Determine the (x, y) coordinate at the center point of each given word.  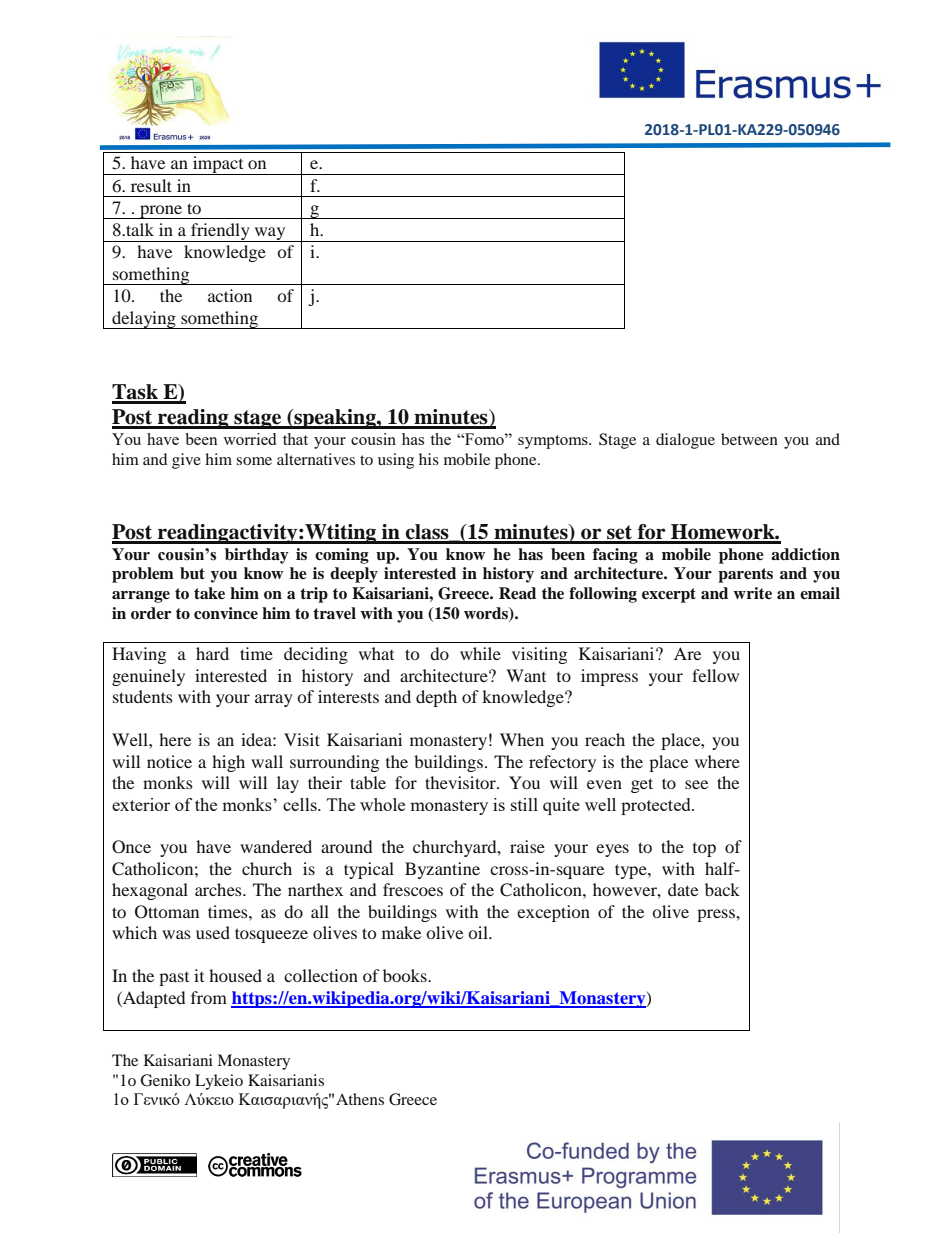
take (209, 593)
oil (479, 932)
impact (218, 165)
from (209, 997)
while (480, 653)
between (749, 439)
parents (745, 575)
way (270, 234)
